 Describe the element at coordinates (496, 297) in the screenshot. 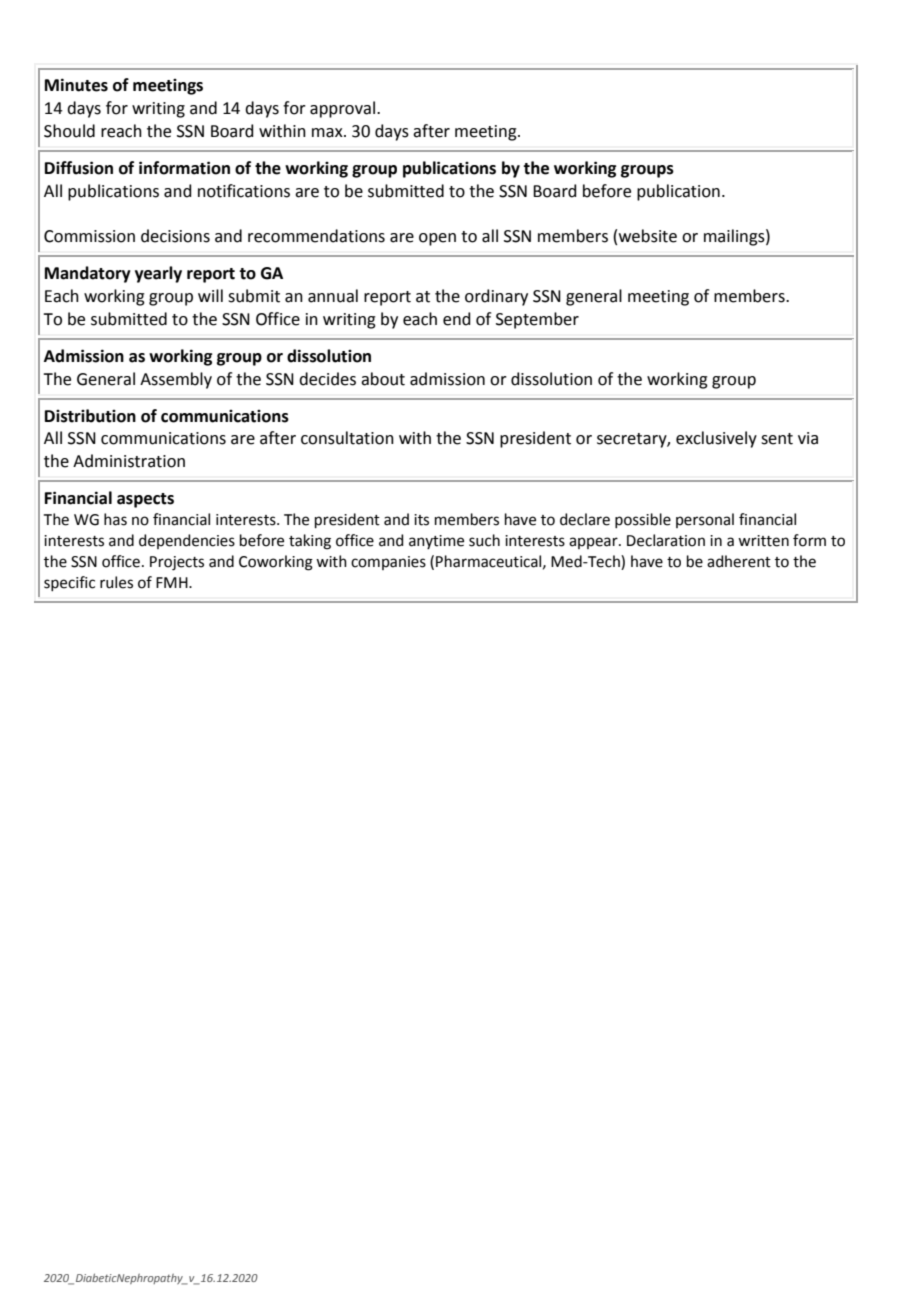

I see `ordinary` at that location.
